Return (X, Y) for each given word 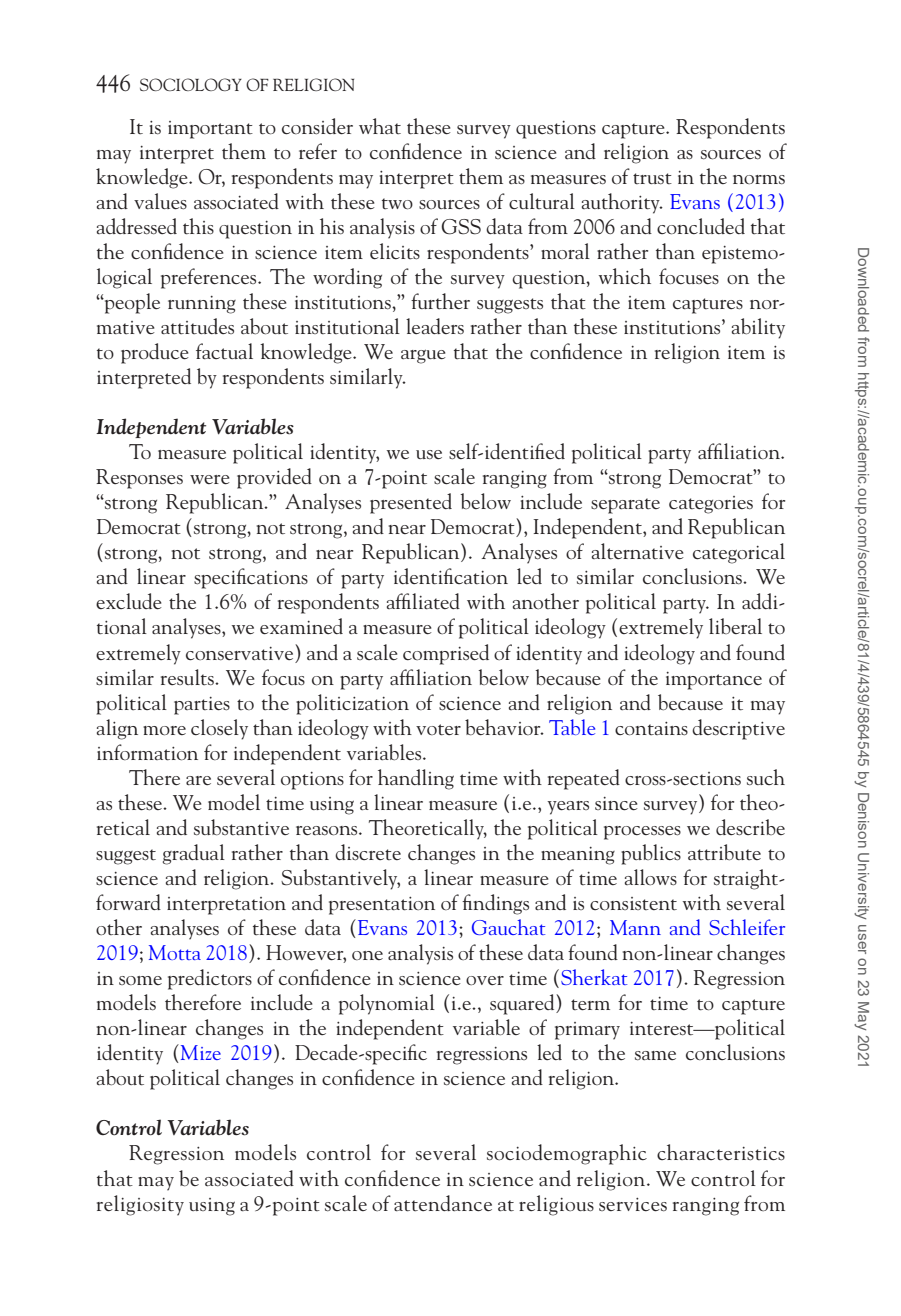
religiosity (140, 1205)
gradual (194, 854)
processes (642, 833)
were (210, 479)
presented (411, 503)
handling (416, 779)
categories (711, 505)
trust (652, 179)
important (210, 130)
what (380, 126)
